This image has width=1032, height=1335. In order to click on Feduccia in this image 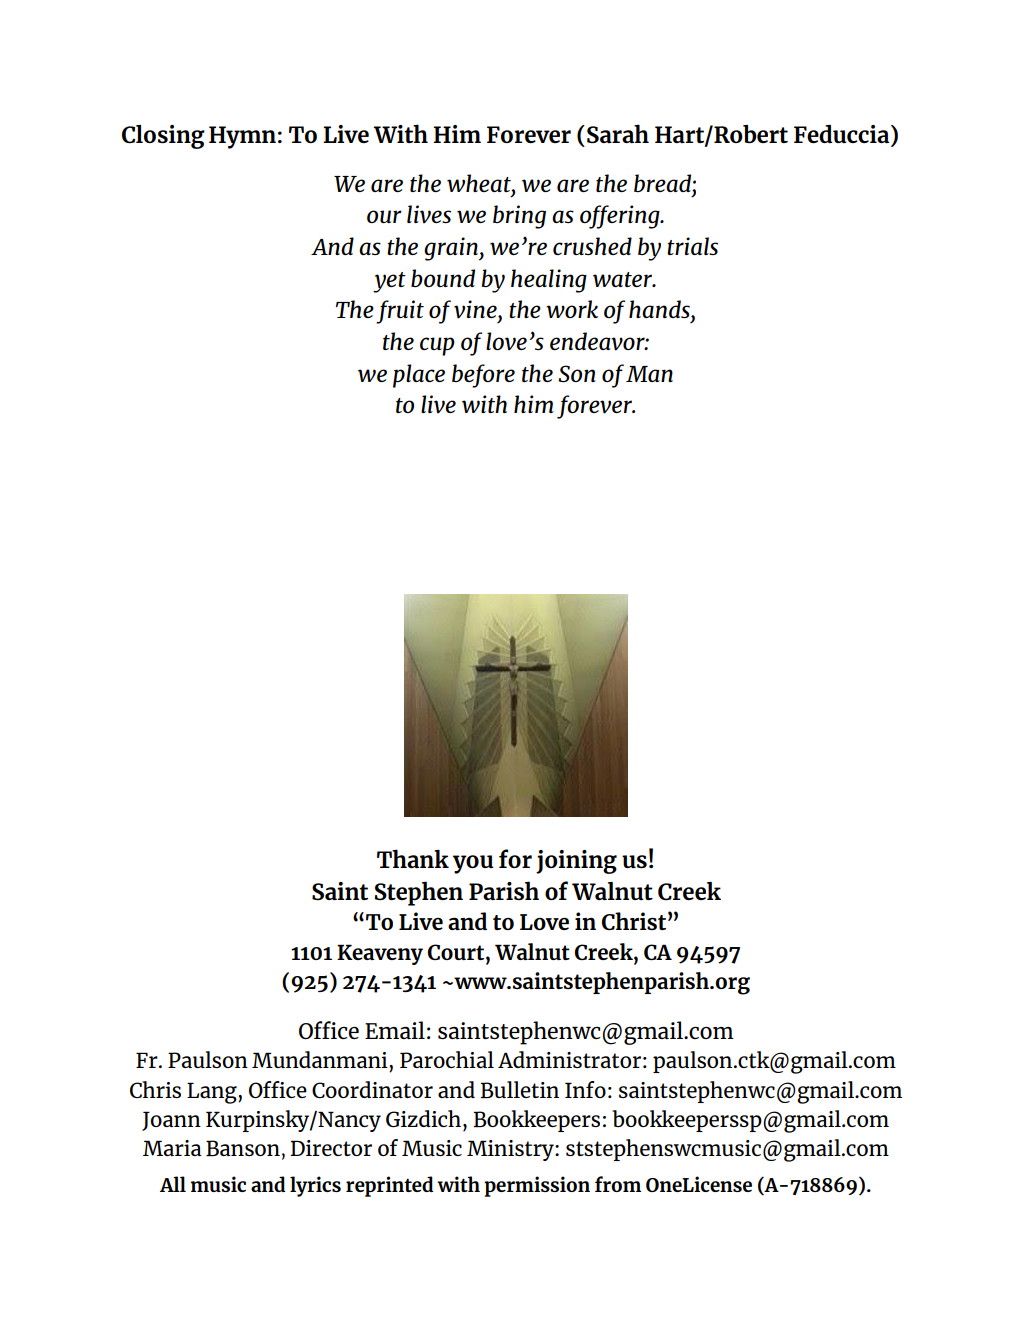, I will do `click(843, 135)`.
